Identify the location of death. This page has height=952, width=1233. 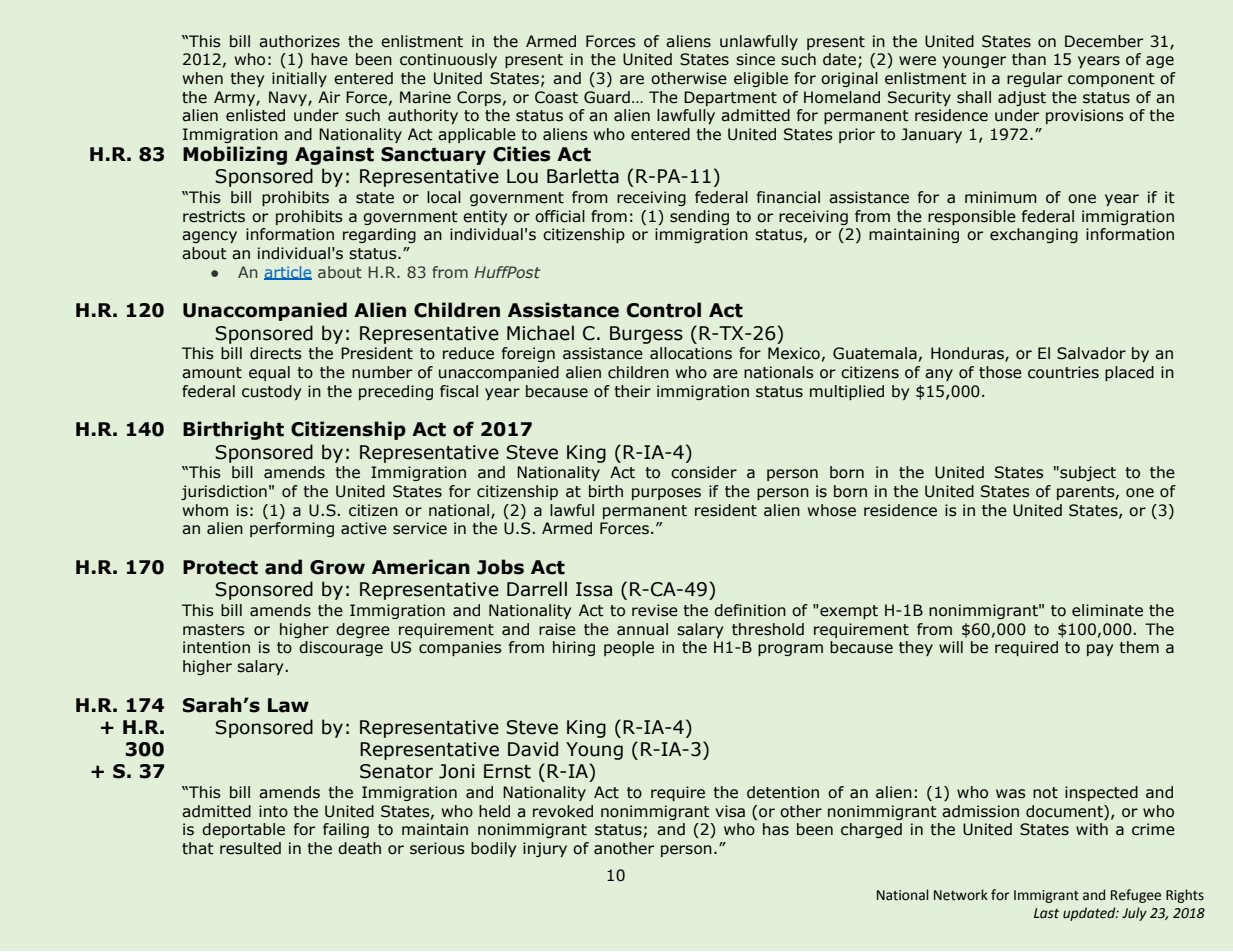
(359, 848).
